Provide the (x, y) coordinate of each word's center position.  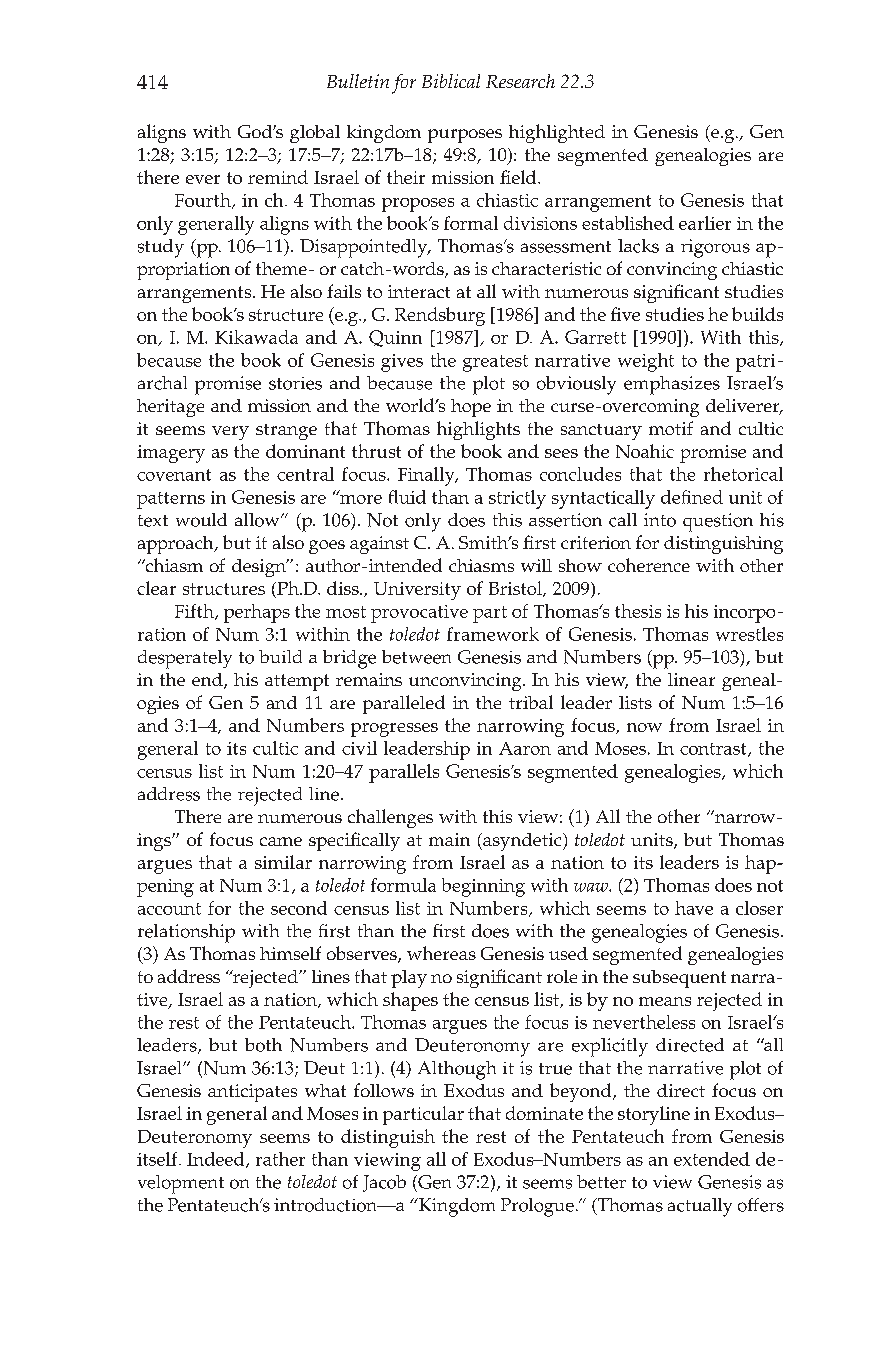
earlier (705, 223)
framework (493, 634)
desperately (185, 659)
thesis (638, 611)
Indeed (217, 1160)
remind (278, 177)
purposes (465, 136)
